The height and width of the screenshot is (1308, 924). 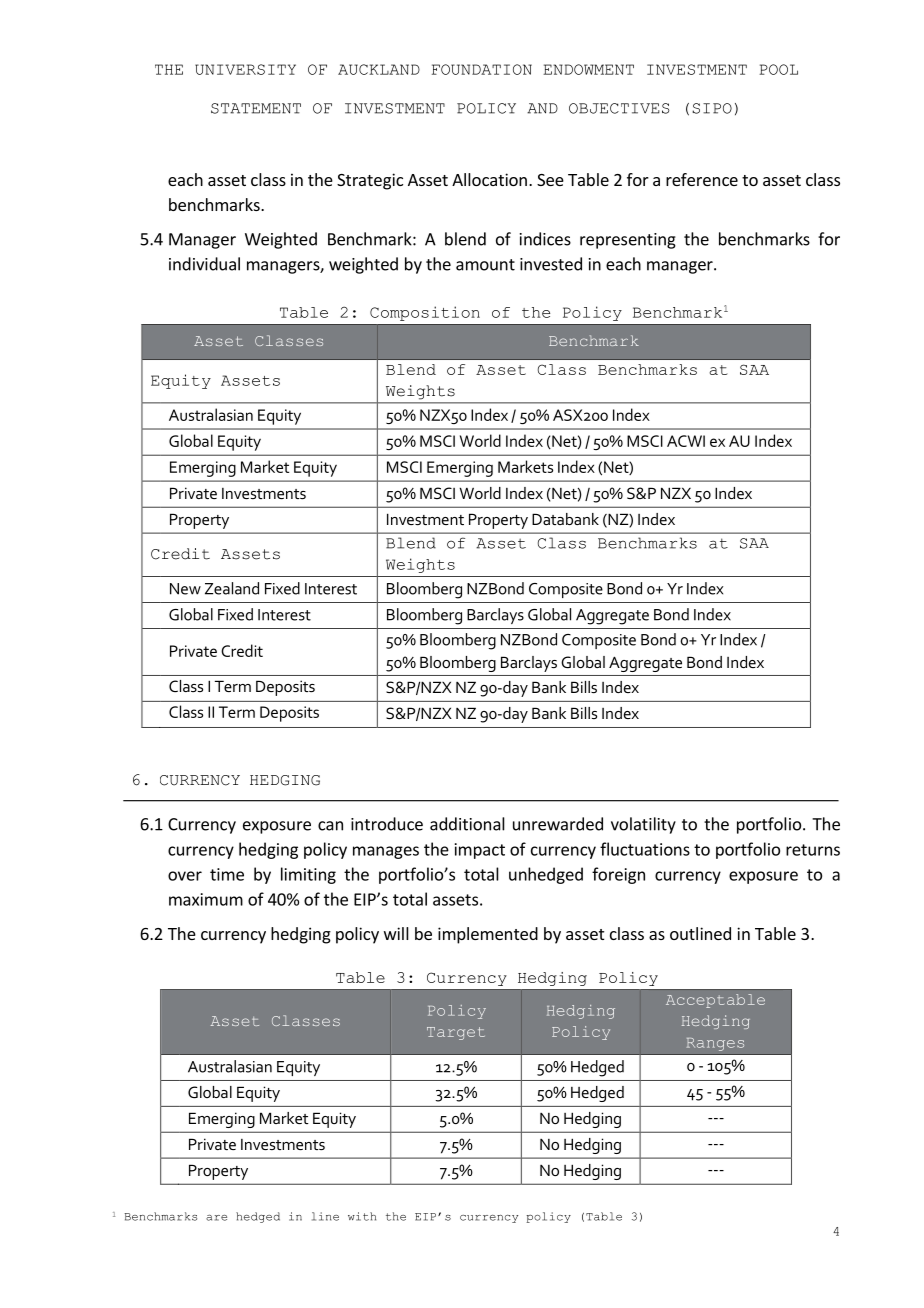 What do you see at coordinates (232, 588) in the screenshot?
I see `Zealand` at bounding box center [232, 588].
